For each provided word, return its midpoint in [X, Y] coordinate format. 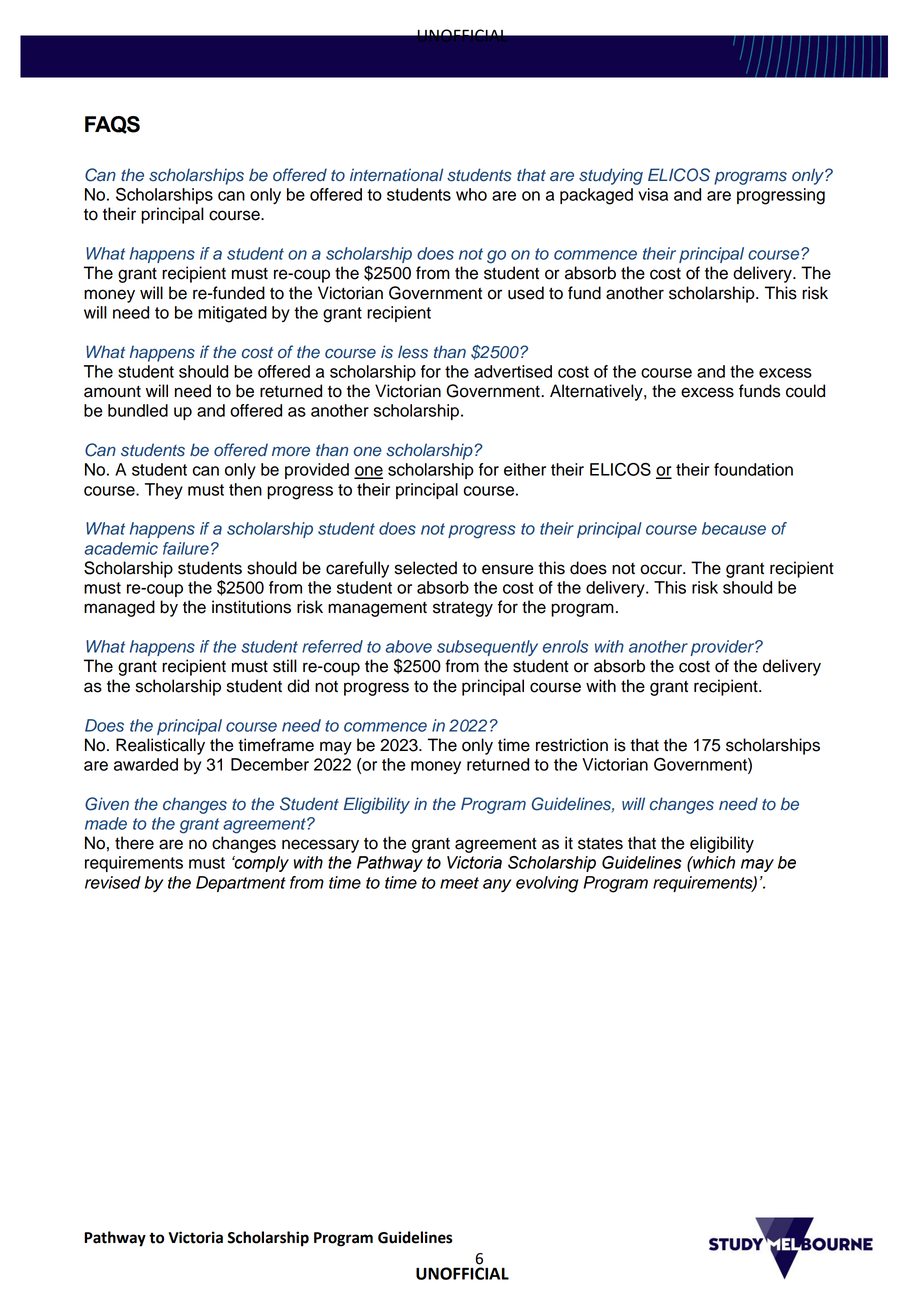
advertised [513, 371]
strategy [463, 609]
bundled [138, 410]
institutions [251, 607]
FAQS [112, 125]
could [805, 391]
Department [241, 884]
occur [662, 569]
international [396, 175]
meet [459, 883]
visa [653, 194]
